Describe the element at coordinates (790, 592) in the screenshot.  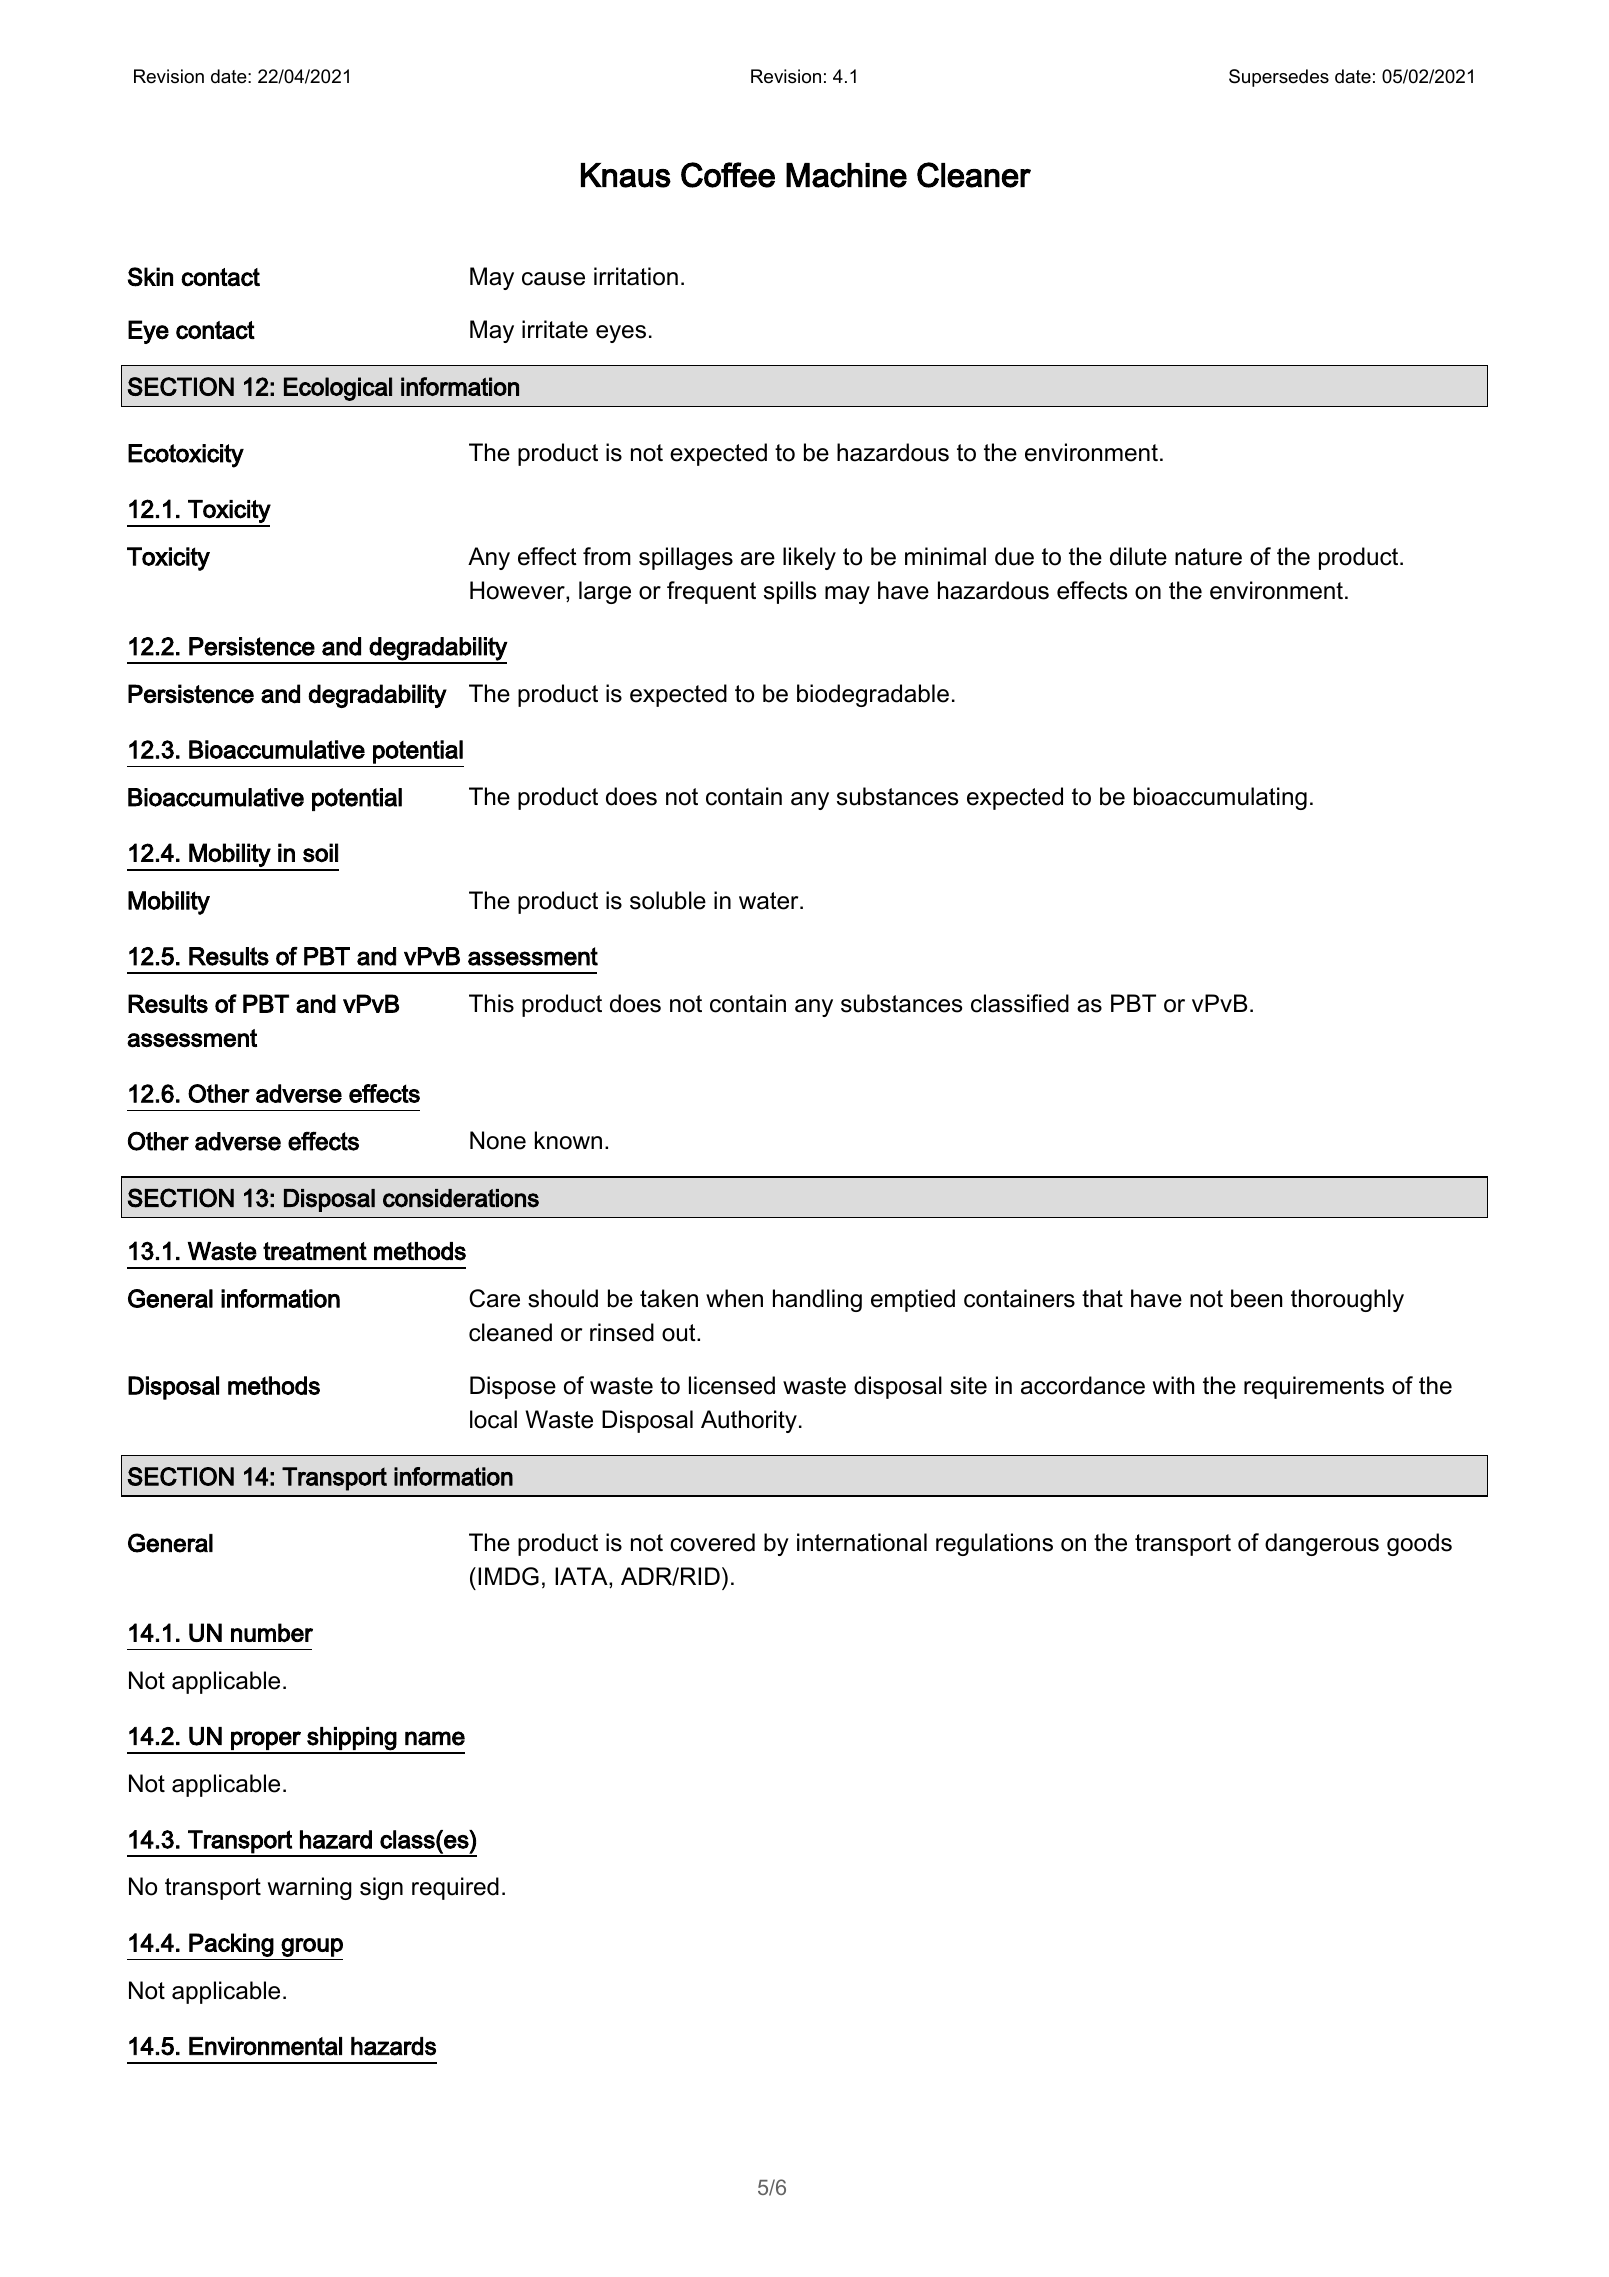
I see `spills` at that location.
